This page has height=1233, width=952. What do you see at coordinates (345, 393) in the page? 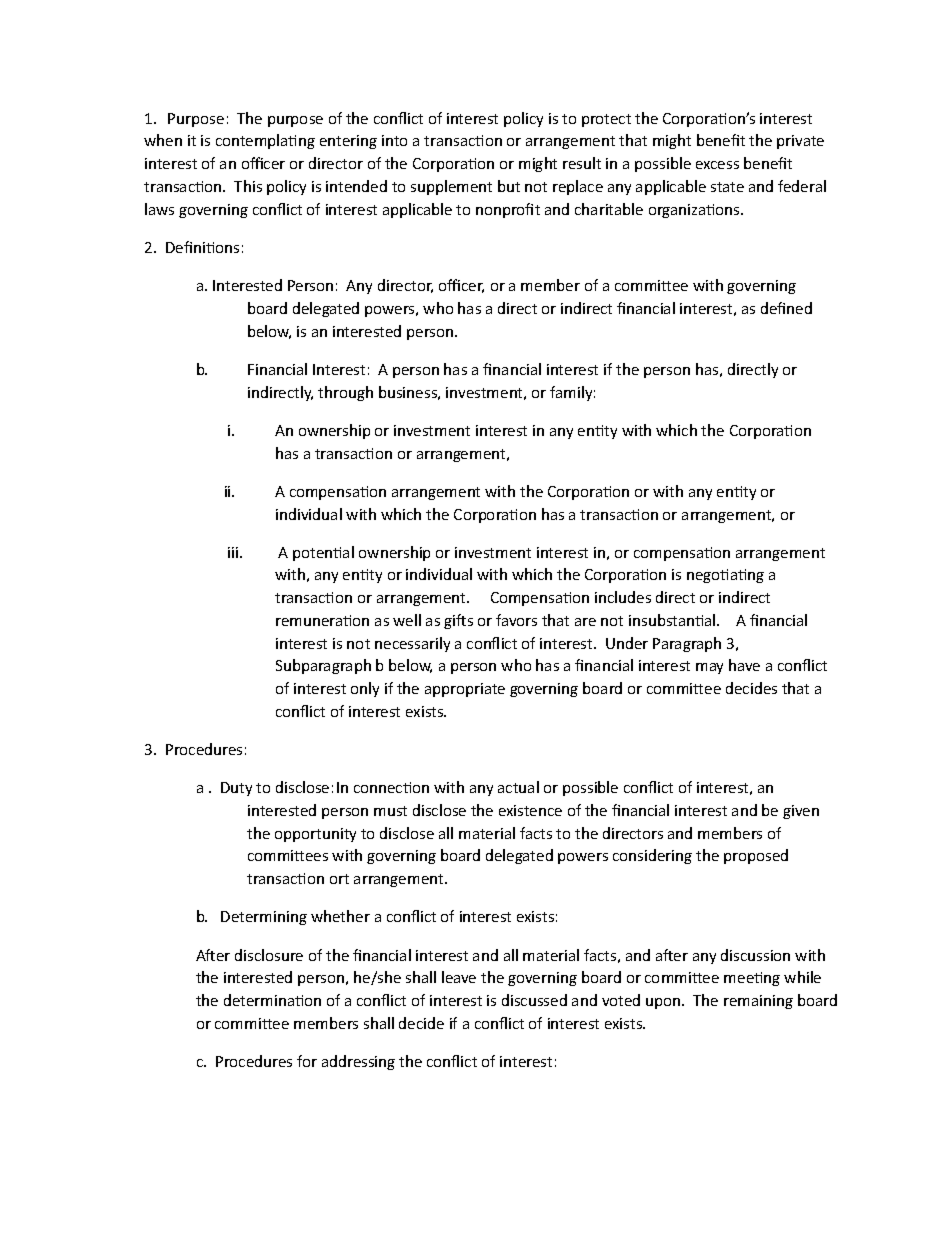
I see `through` at bounding box center [345, 393].
